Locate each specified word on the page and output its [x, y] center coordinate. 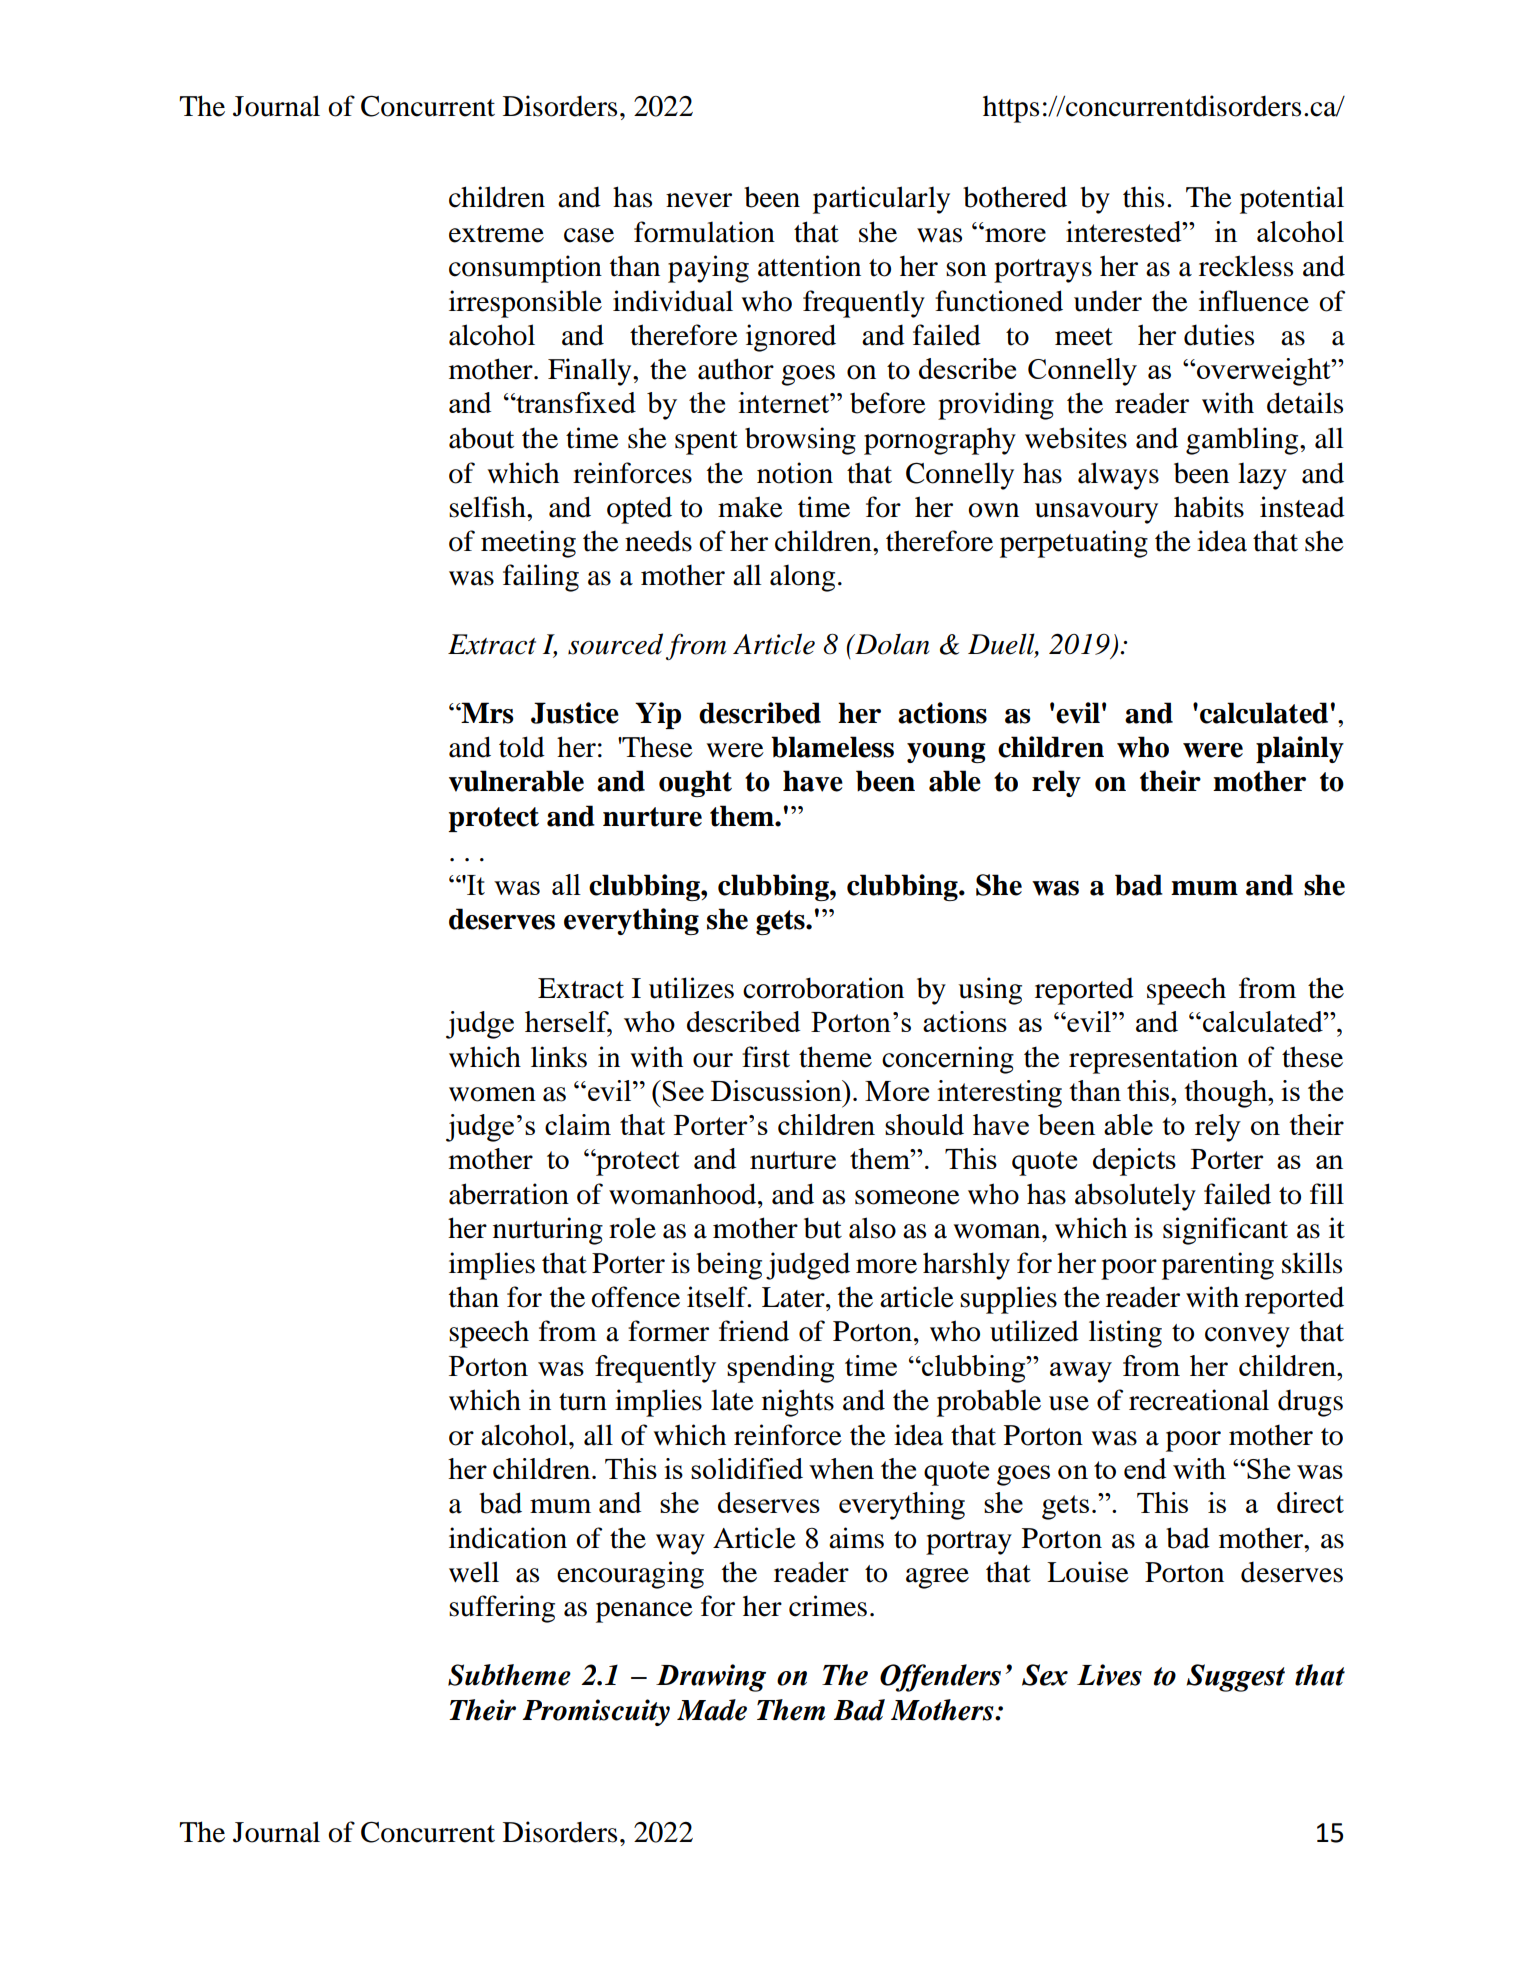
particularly [881, 200]
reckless [1246, 266]
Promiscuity [596, 1712]
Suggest [1235, 1678]
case [589, 235]
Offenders [940, 1678]
